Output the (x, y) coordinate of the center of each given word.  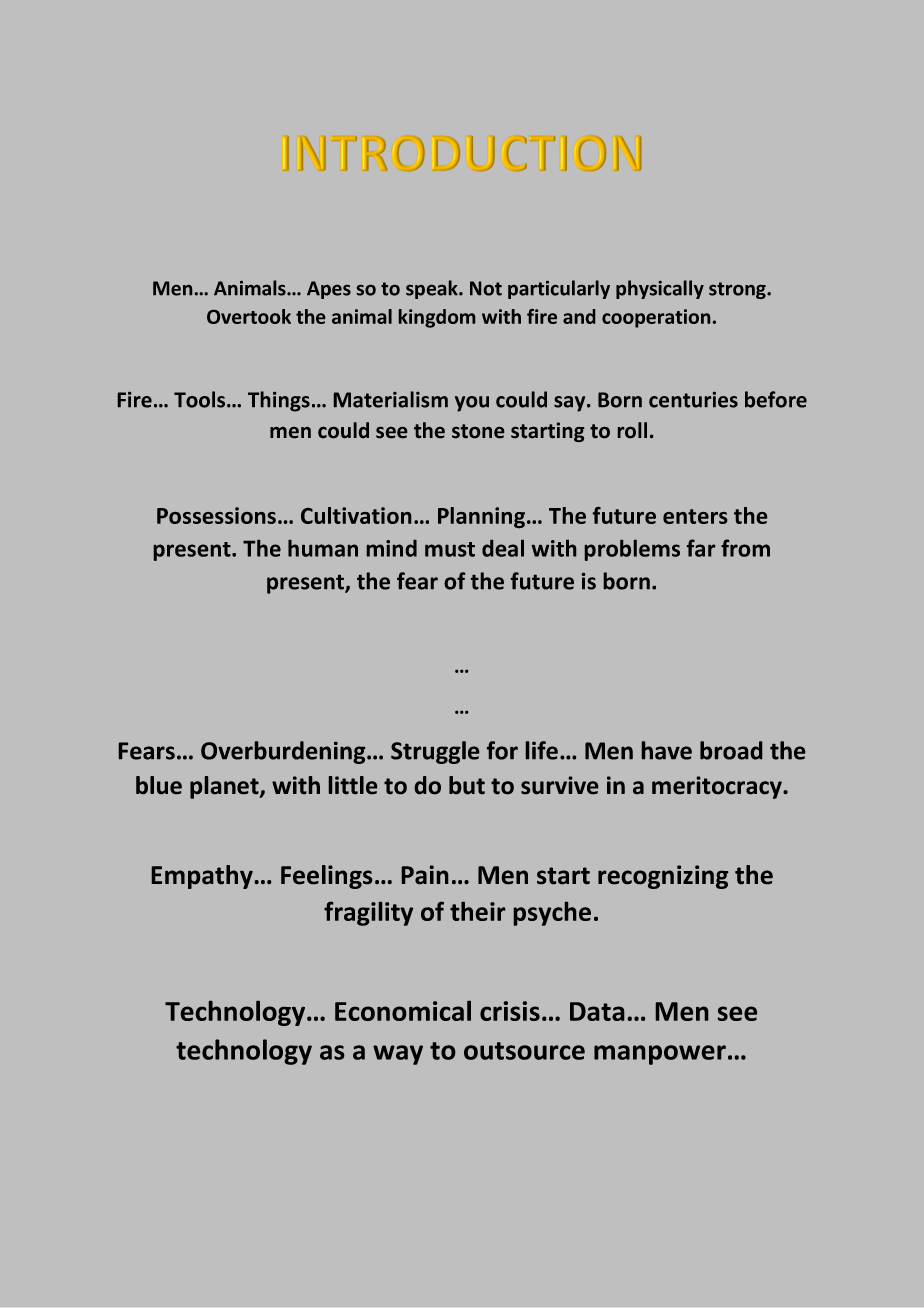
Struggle (435, 752)
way (398, 1055)
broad (731, 750)
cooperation (656, 318)
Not (486, 288)
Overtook (249, 316)
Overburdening (284, 752)
